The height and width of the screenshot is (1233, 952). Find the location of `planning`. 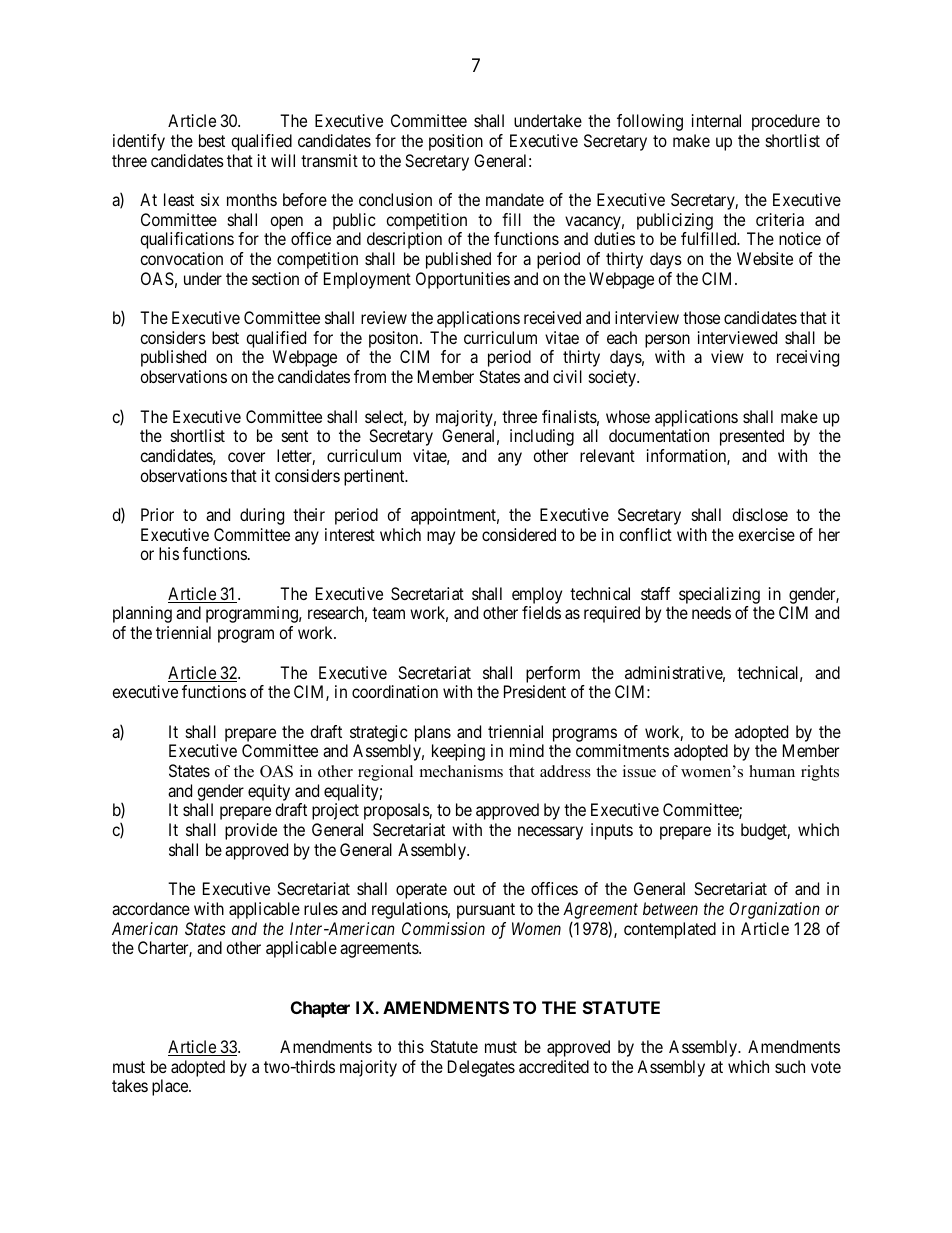

planning is located at coordinates (142, 614).
